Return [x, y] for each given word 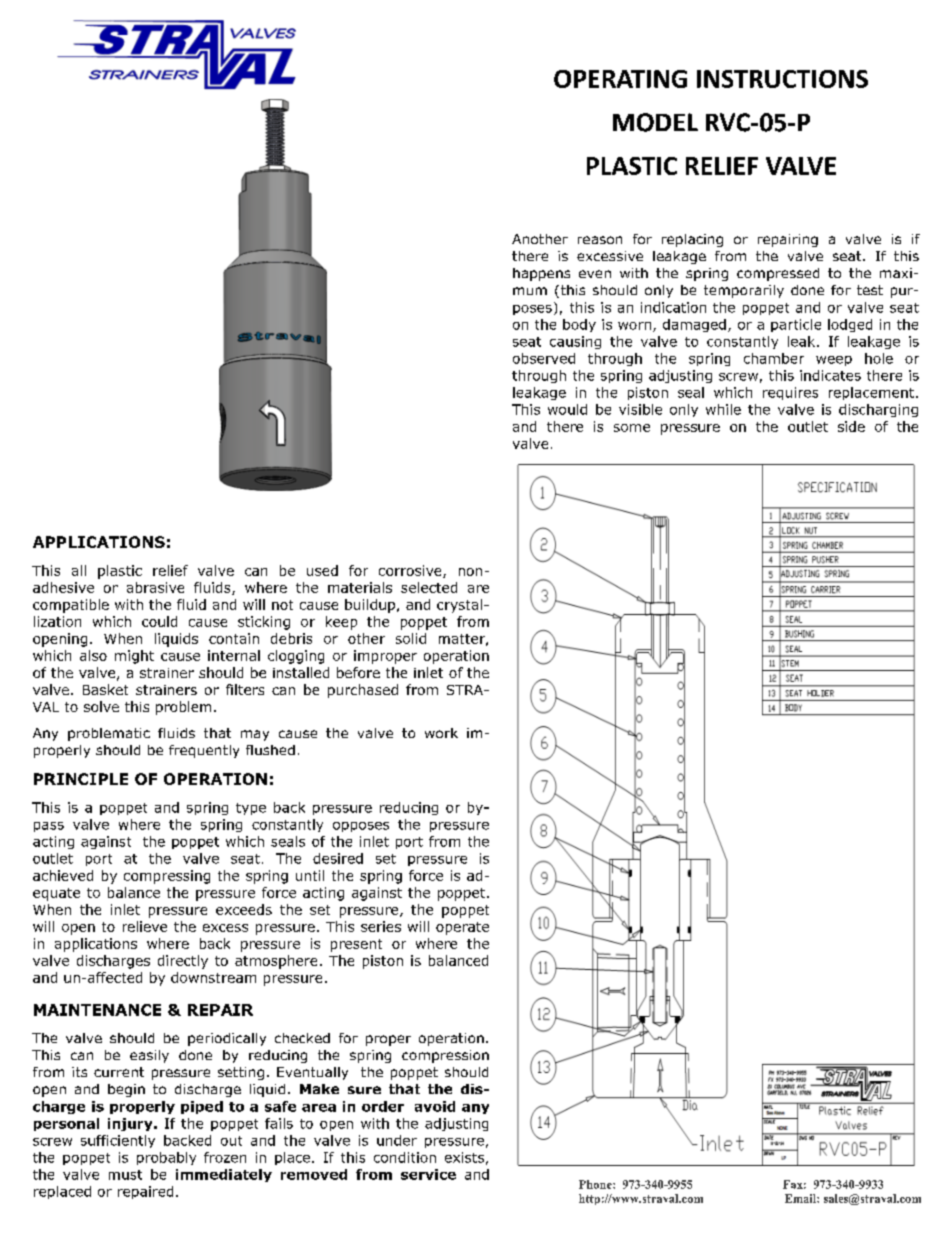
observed [544, 358]
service [428, 1174]
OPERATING [620, 79]
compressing [167, 877]
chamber [774, 358]
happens [541, 274]
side [851, 426]
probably [166, 1158]
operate [462, 928]
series [381, 926]
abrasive [155, 587]
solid [411, 638]
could [159, 621]
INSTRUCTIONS [782, 79]
